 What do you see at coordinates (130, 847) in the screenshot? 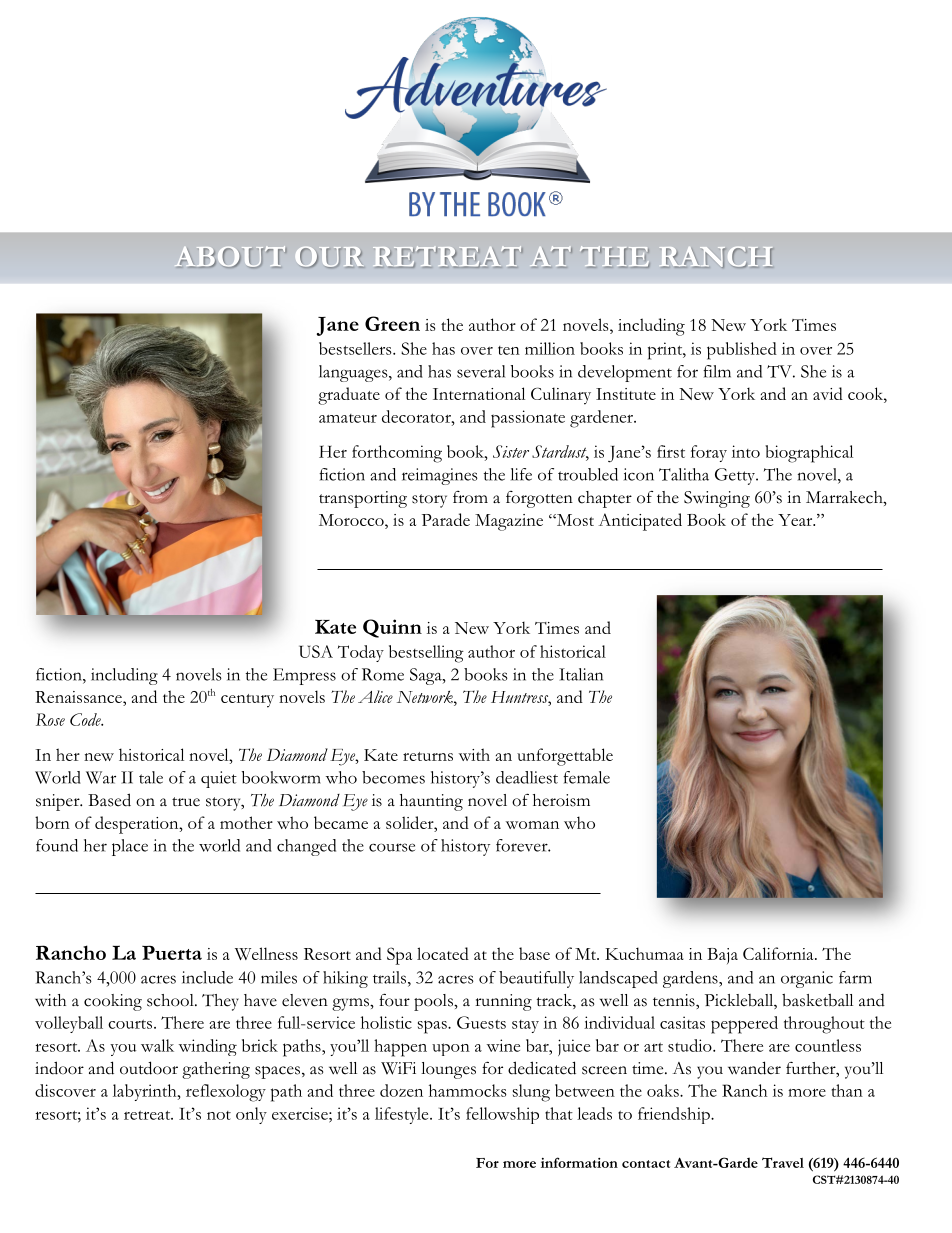
I see `place` at bounding box center [130, 847].
